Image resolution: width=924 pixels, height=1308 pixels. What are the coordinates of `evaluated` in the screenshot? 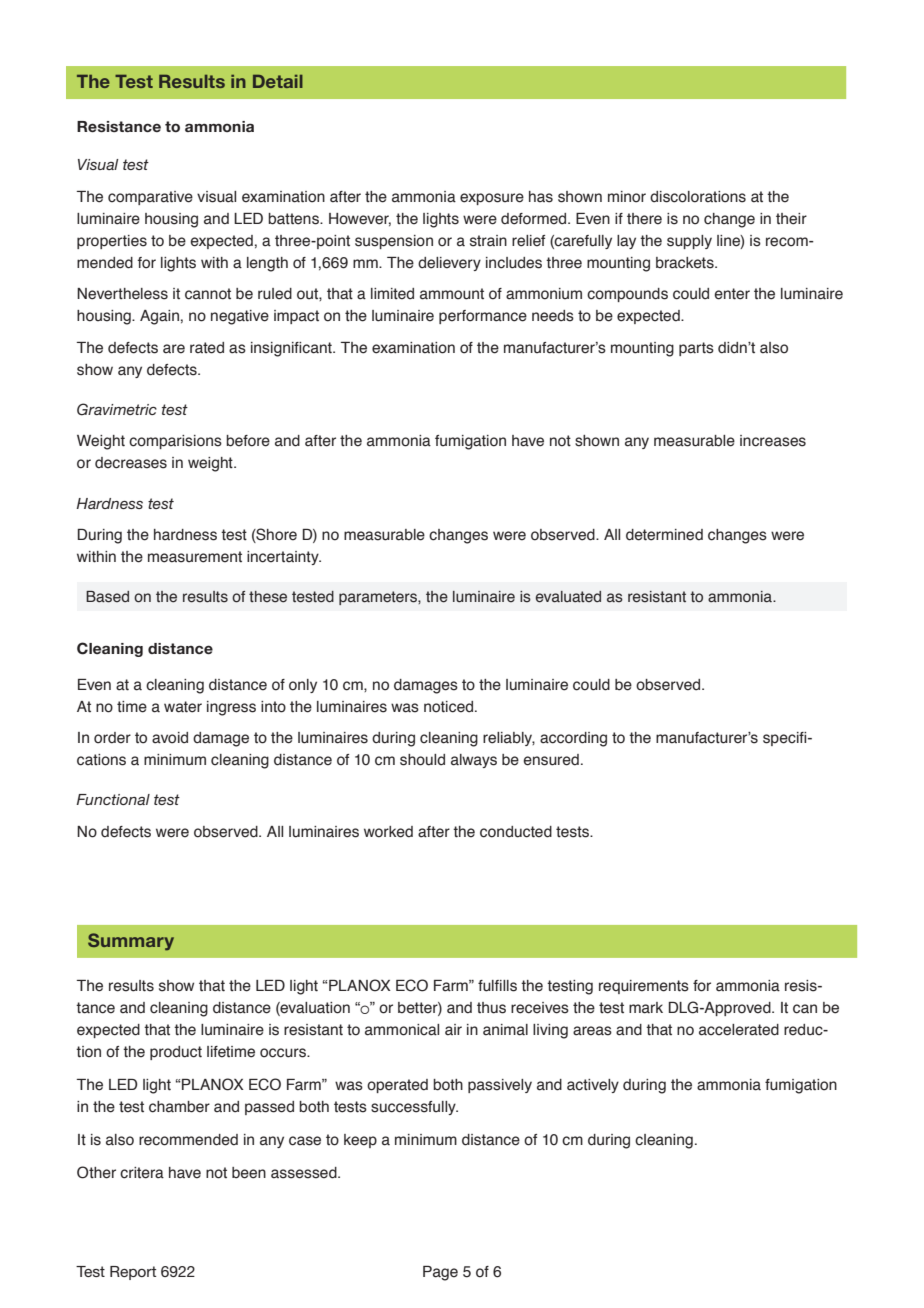 It's located at (568, 597).
